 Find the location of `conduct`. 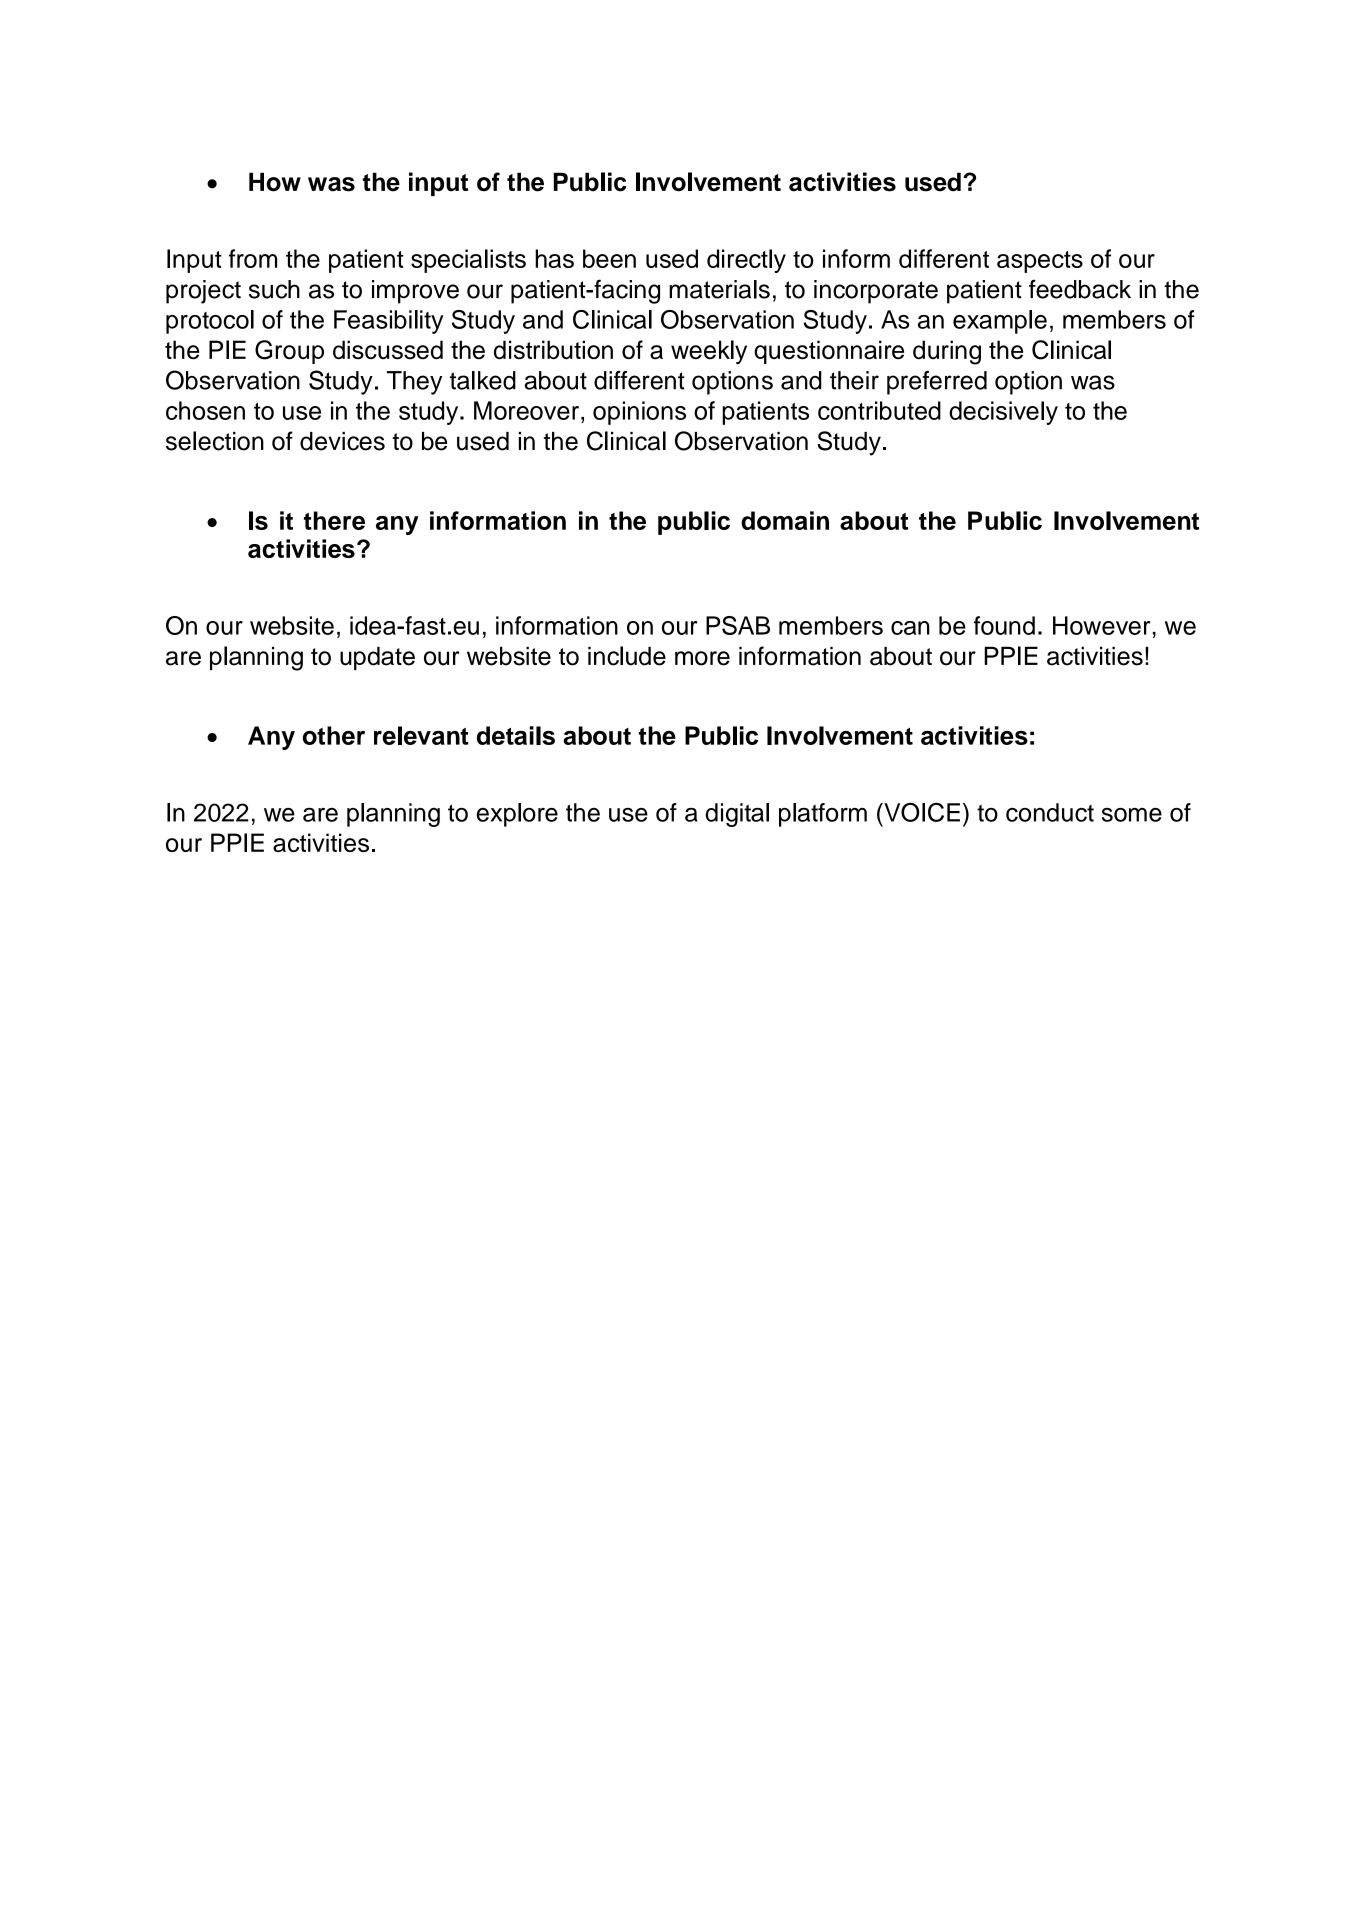

conduct is located at coordinates (1050, 812).
